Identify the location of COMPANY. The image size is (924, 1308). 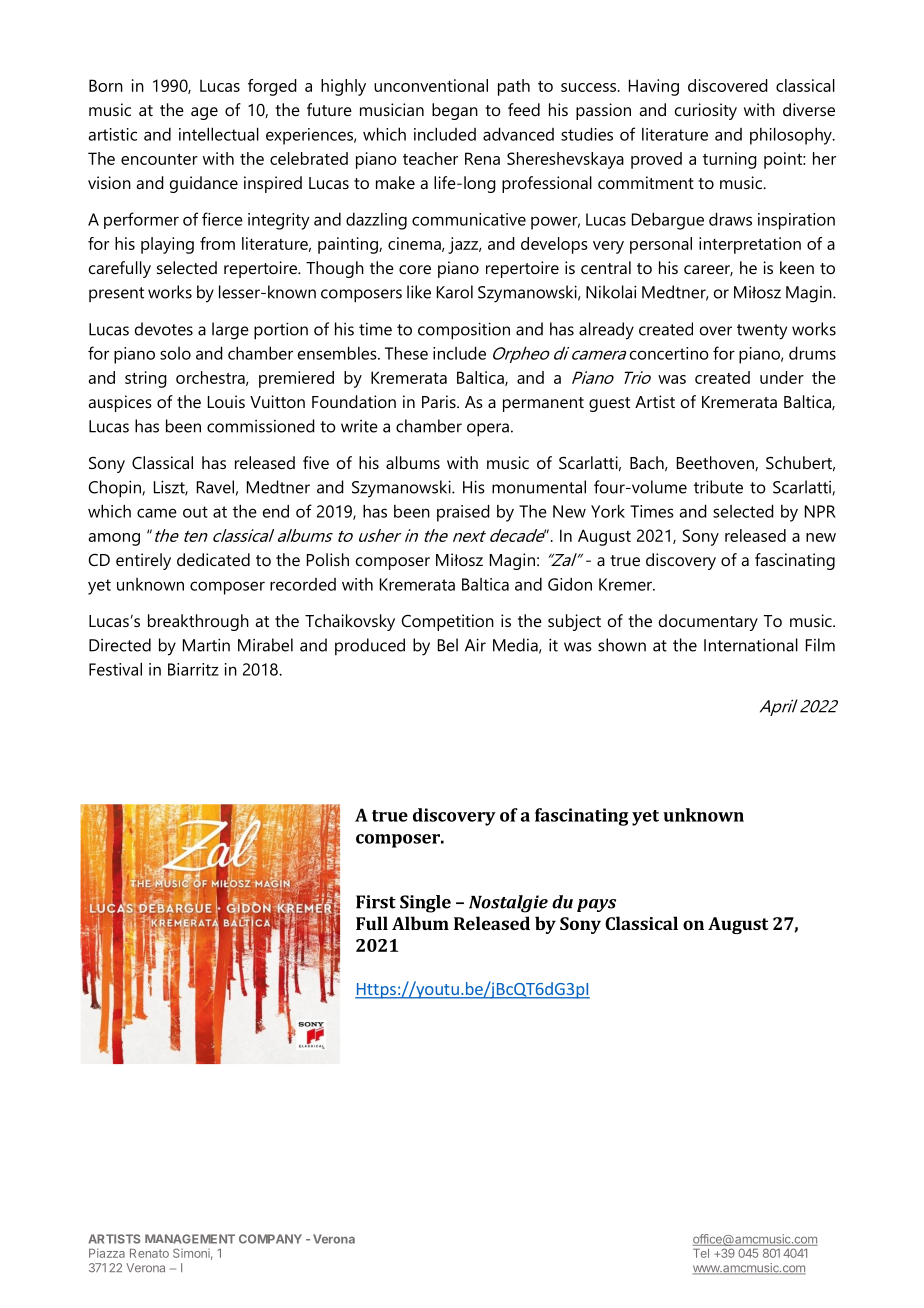
(270, 1239).
